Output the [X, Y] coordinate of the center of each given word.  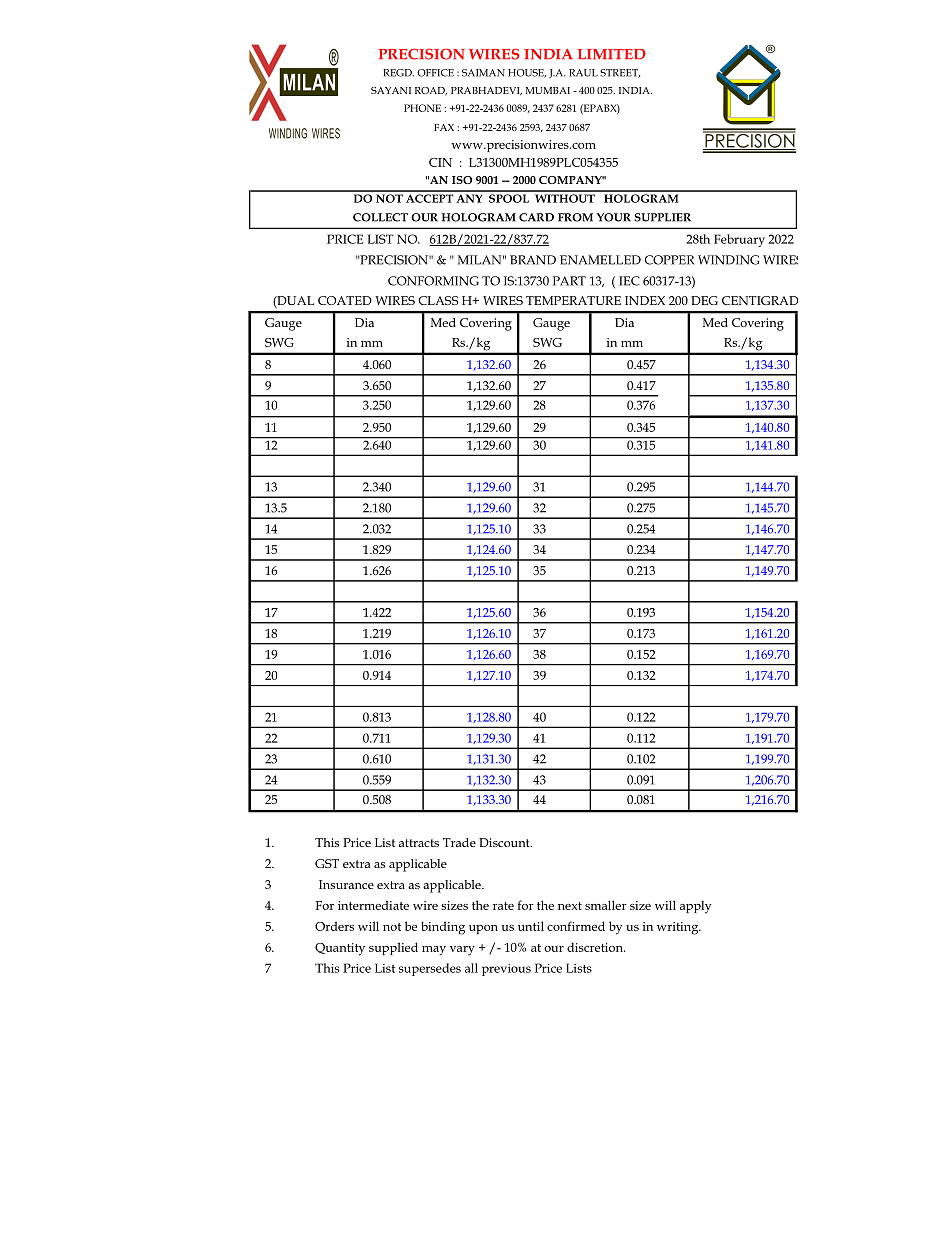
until [531, 926]
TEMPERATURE [573, 300]
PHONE [422, 108]
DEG [704, 300]
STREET [620, 73]
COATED [345, 300]
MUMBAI [548, 90]
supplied [393, 948]
